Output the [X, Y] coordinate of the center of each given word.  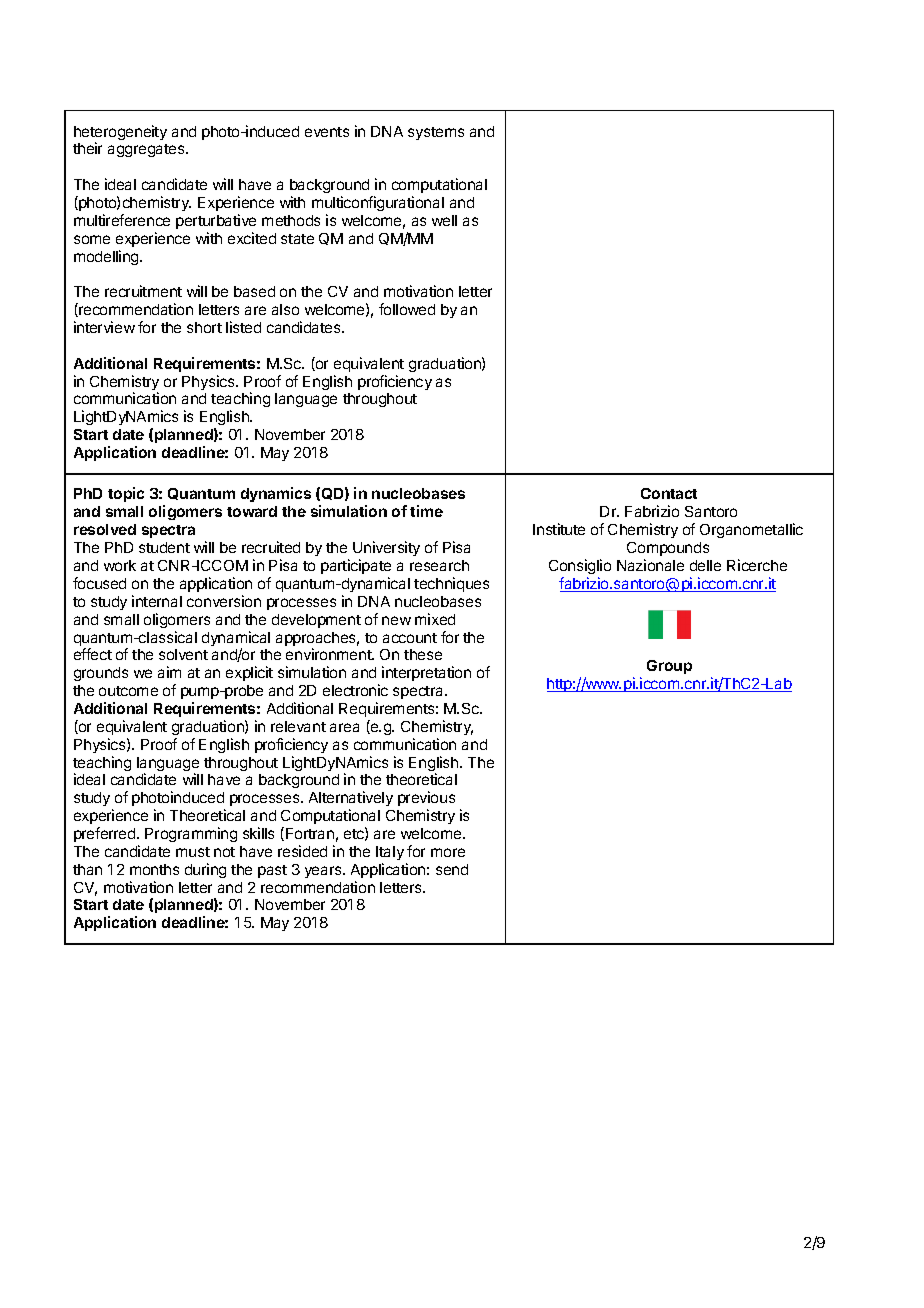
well [444, 220]
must [193, 852]
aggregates [147, 150]
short [204, 327]
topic [126, 494]
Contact [669, 493]
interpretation [426, 673]
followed [407, 309]
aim [169, 672]
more [448, 852]
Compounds [668, 549]
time [426, 511]
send [452, 869]
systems [436, 133]
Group [669, 667]
